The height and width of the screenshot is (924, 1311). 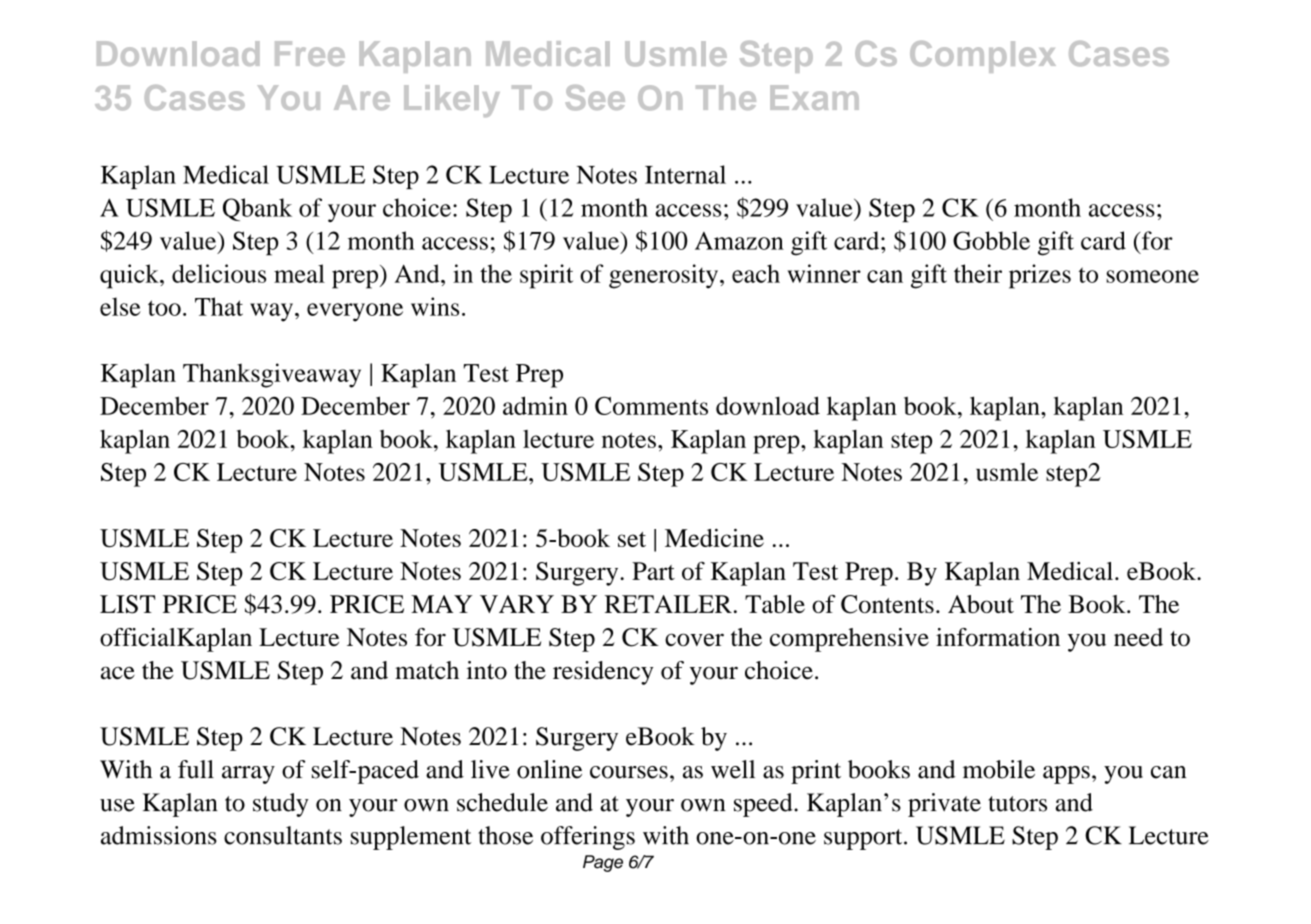 What do you see at coordinates (219, 306) in the screenshot?
I see `That` at bounding box center [219, 306].
